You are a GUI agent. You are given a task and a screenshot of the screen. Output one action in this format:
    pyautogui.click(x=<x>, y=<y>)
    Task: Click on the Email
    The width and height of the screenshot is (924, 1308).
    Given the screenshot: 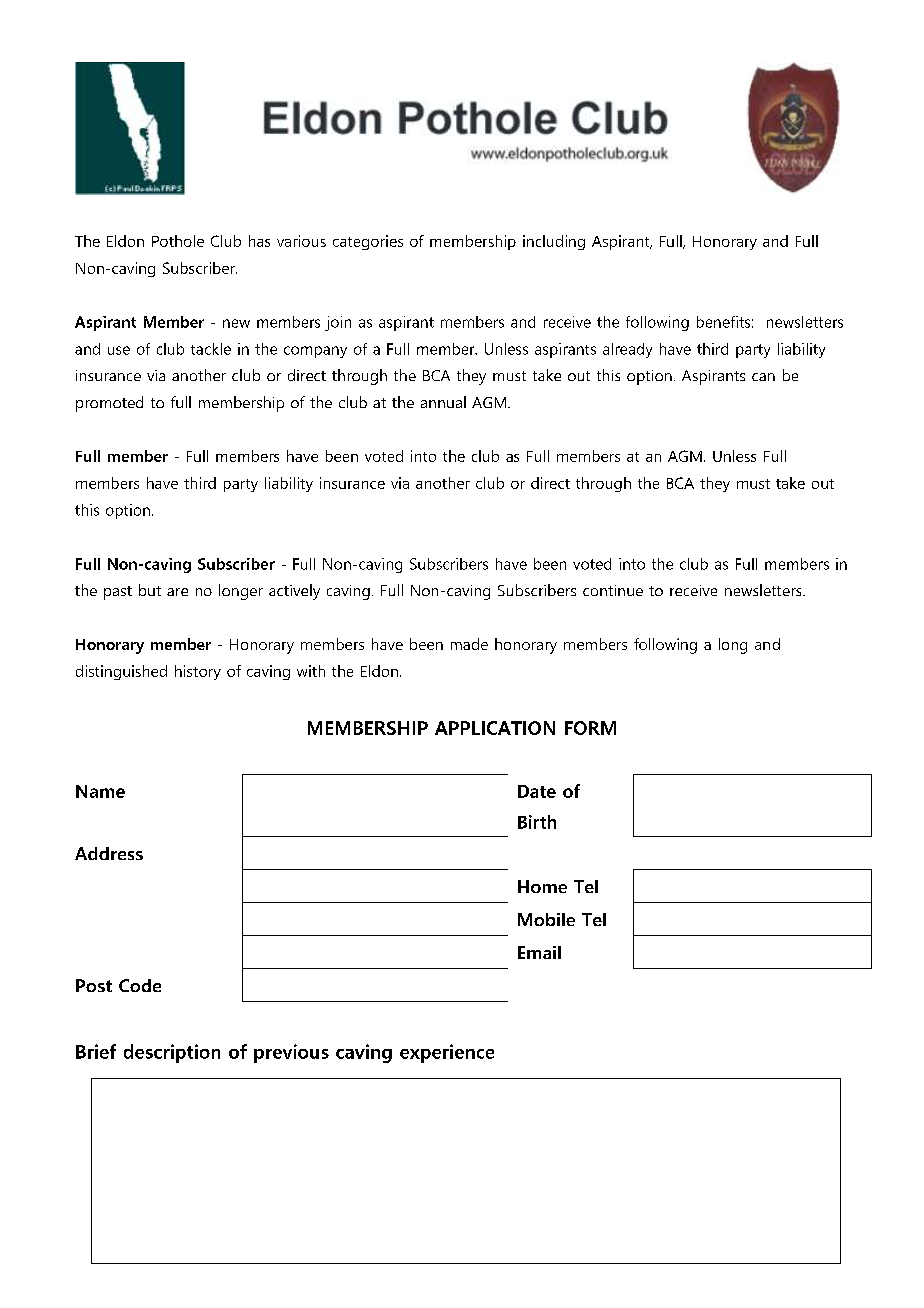 What is the action you would take?
    pyautogui.click(x=539, y=952)
